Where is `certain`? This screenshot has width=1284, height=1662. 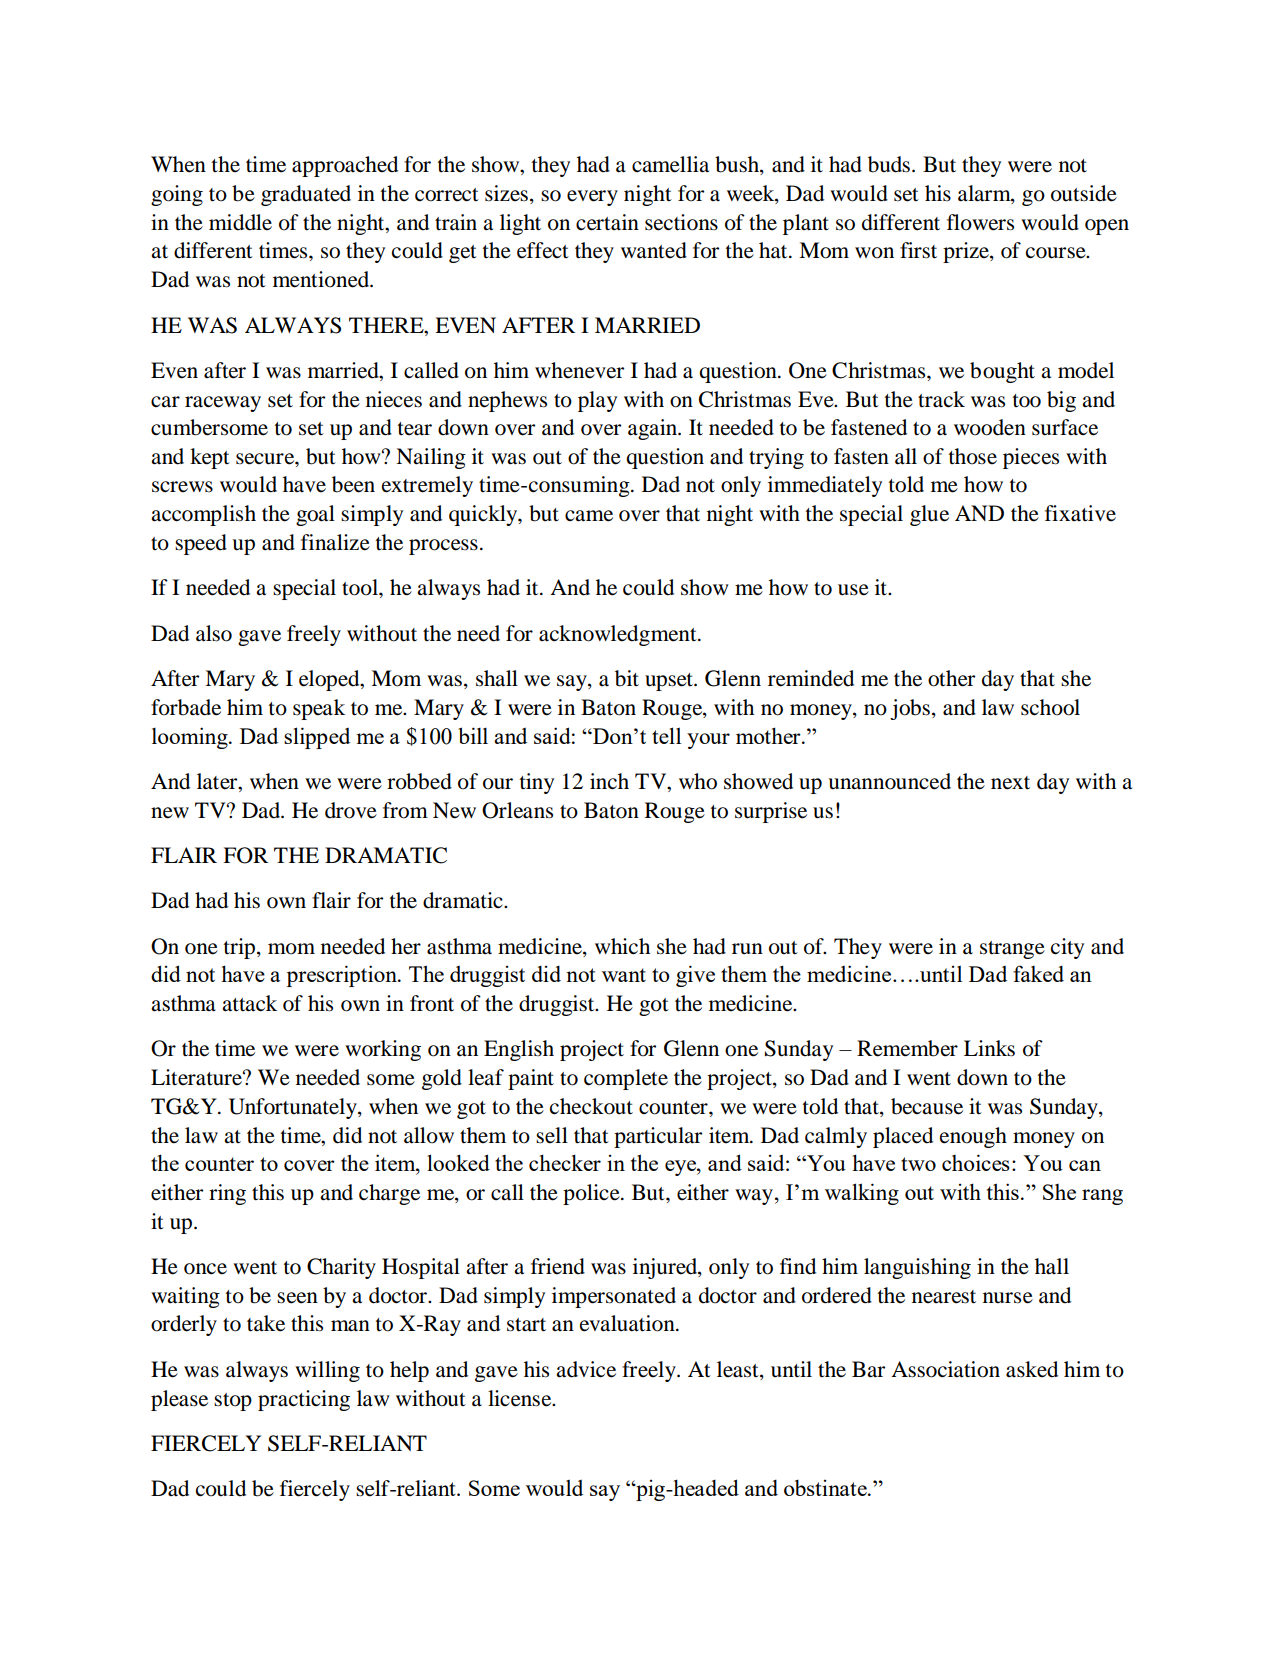
certain is located at coordinates (607, 222).
